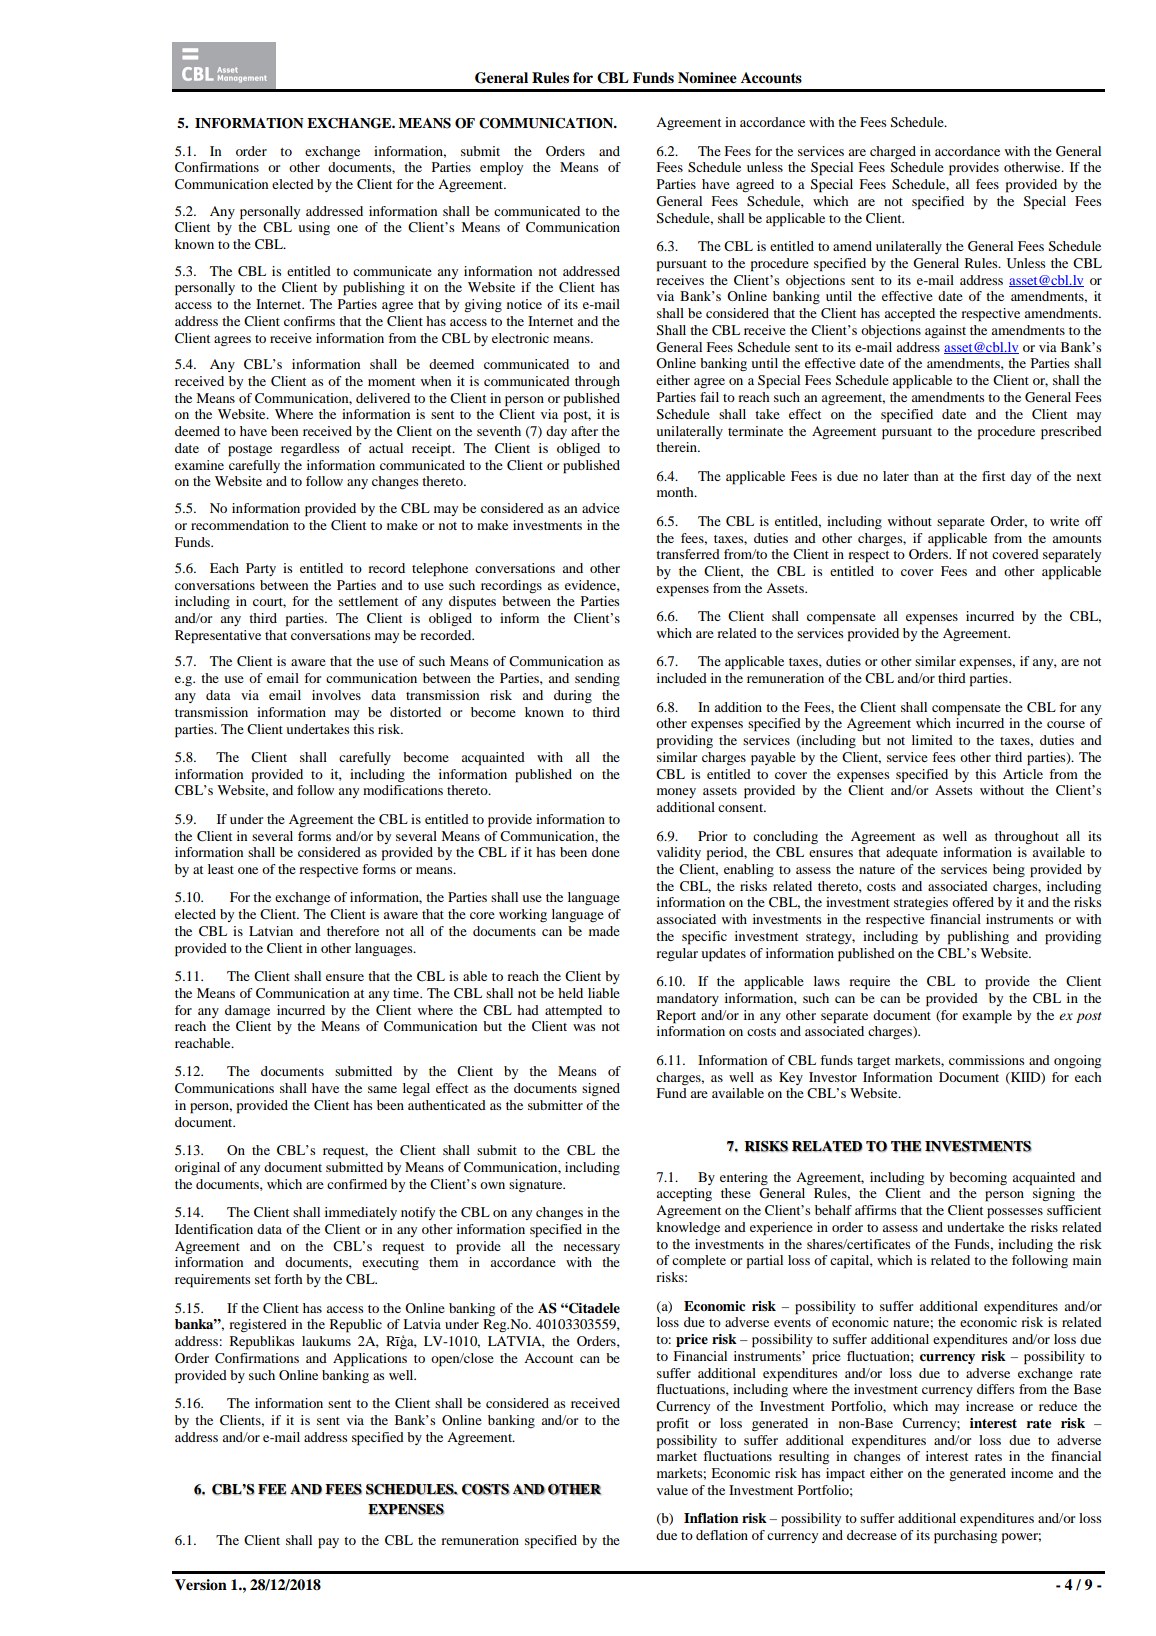 Image resolution: width=1156 pixels, height=1636 pixels. What do you see at coordinates (201, 1585) in the screenshot?
I see `Version` at bounding box center [201, 1585].
